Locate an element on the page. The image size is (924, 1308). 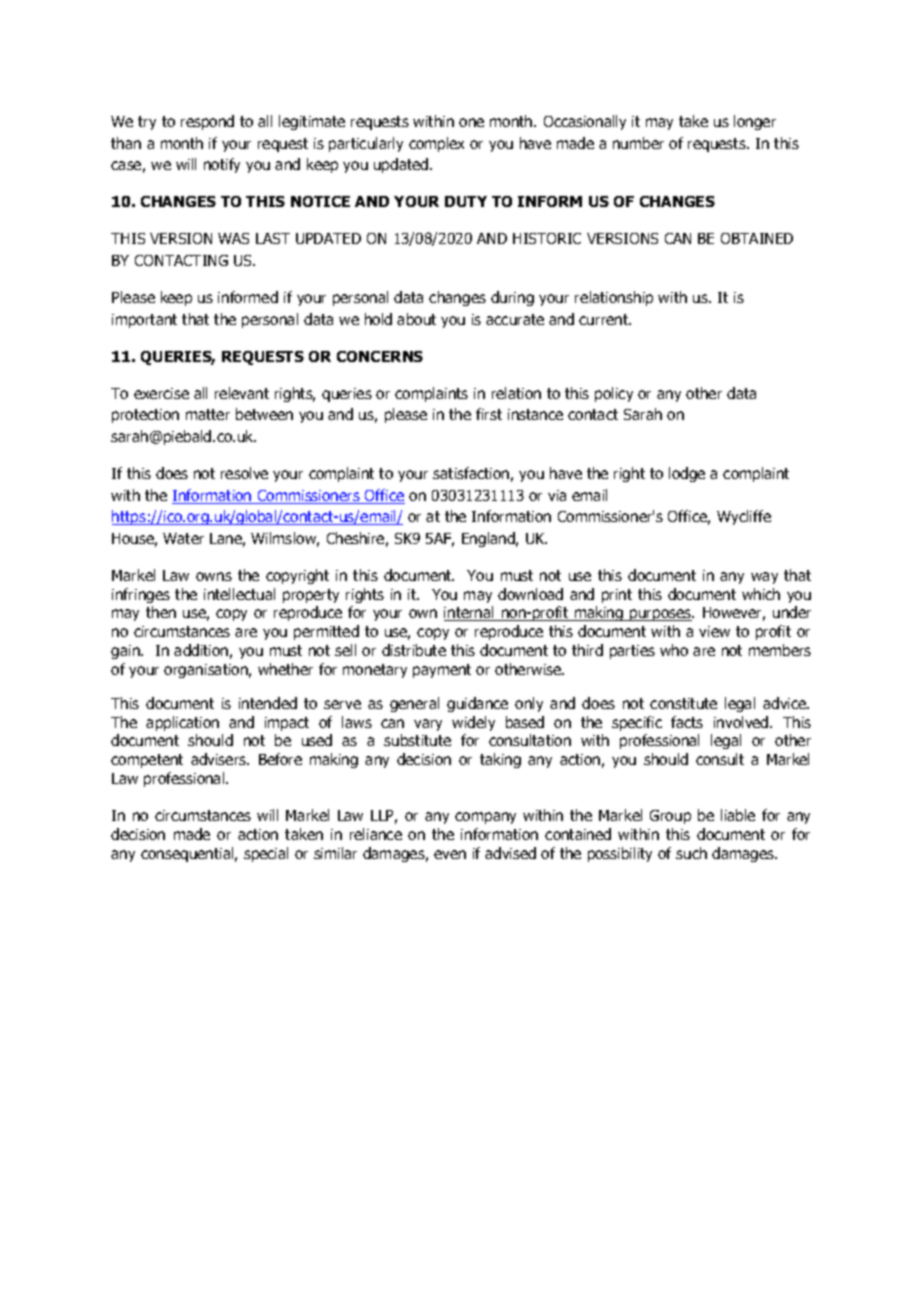
internal is located at coordinates (470, 613).
